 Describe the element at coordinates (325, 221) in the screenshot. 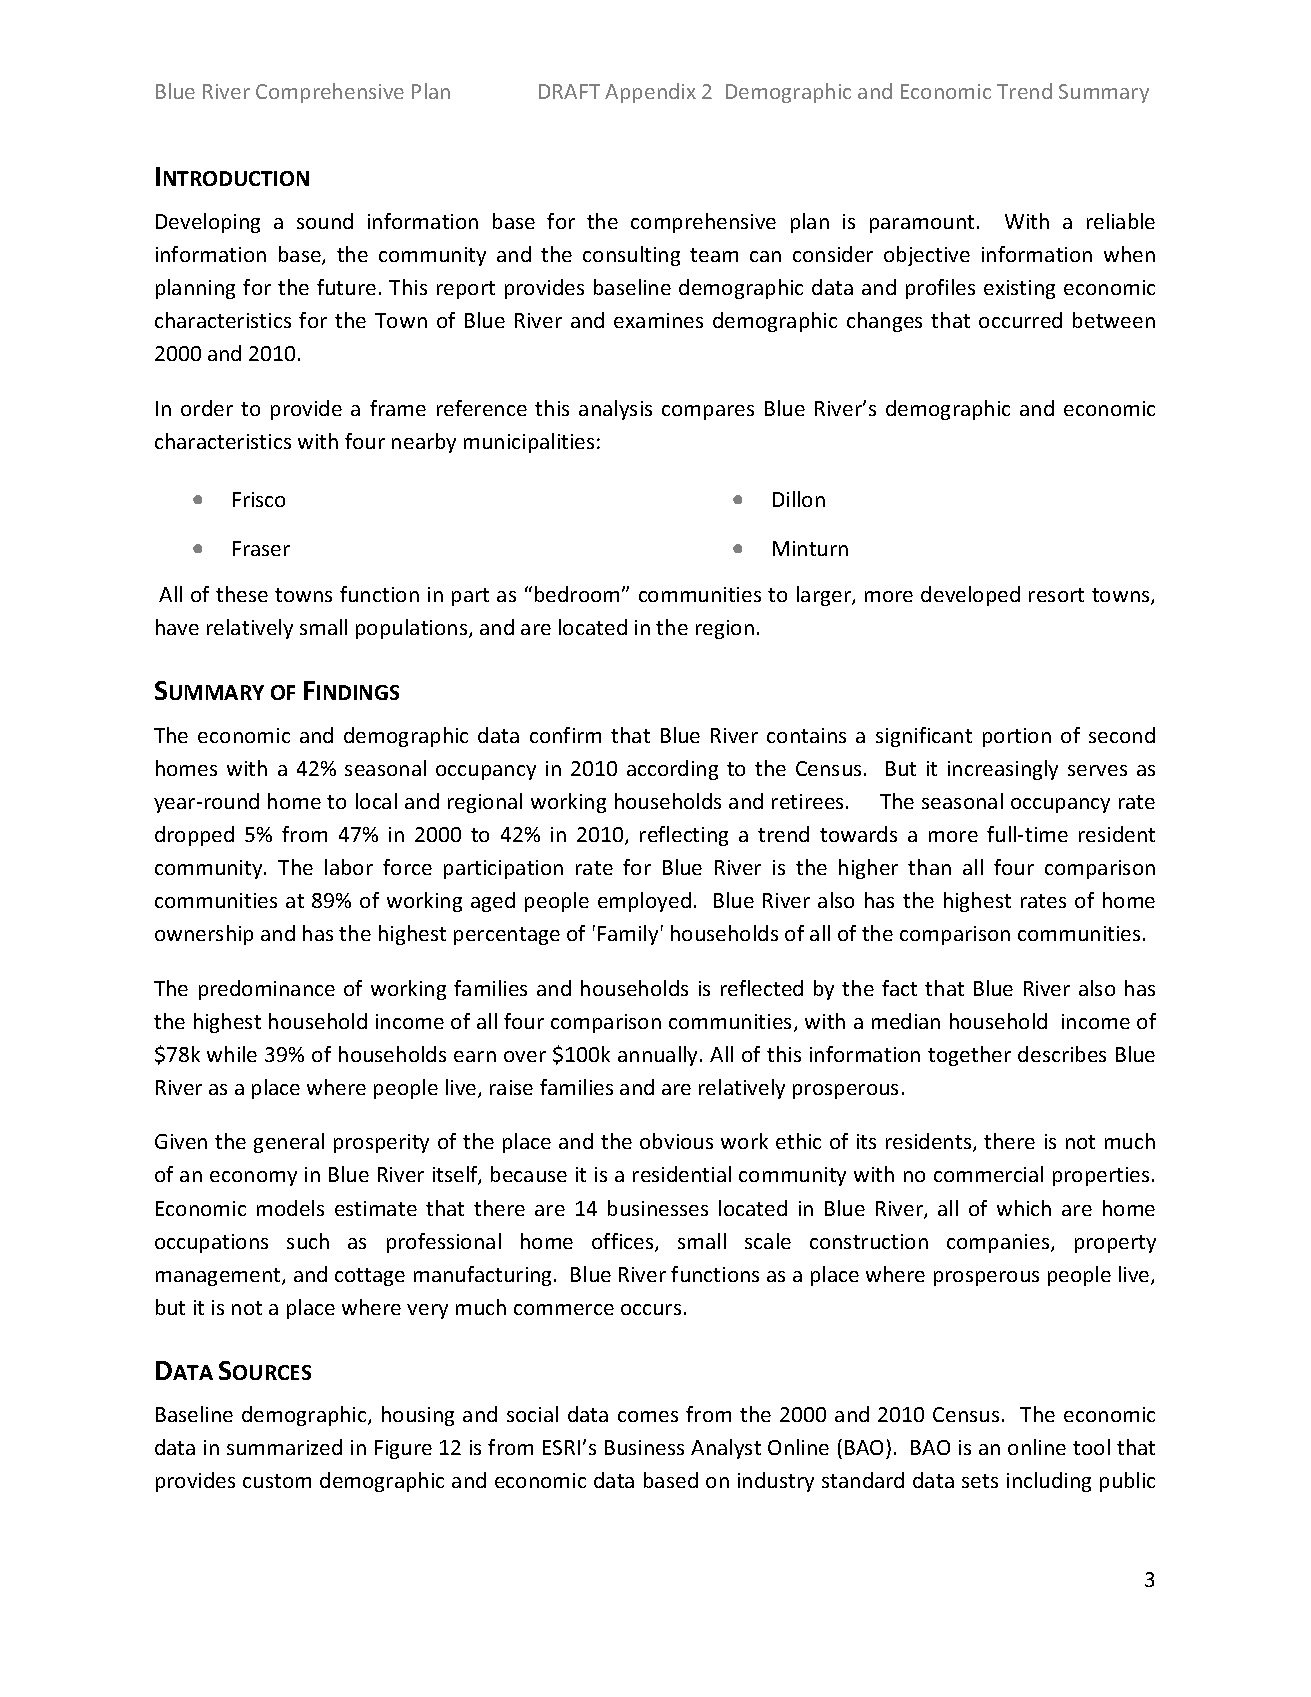

I see `sound` at that location.
